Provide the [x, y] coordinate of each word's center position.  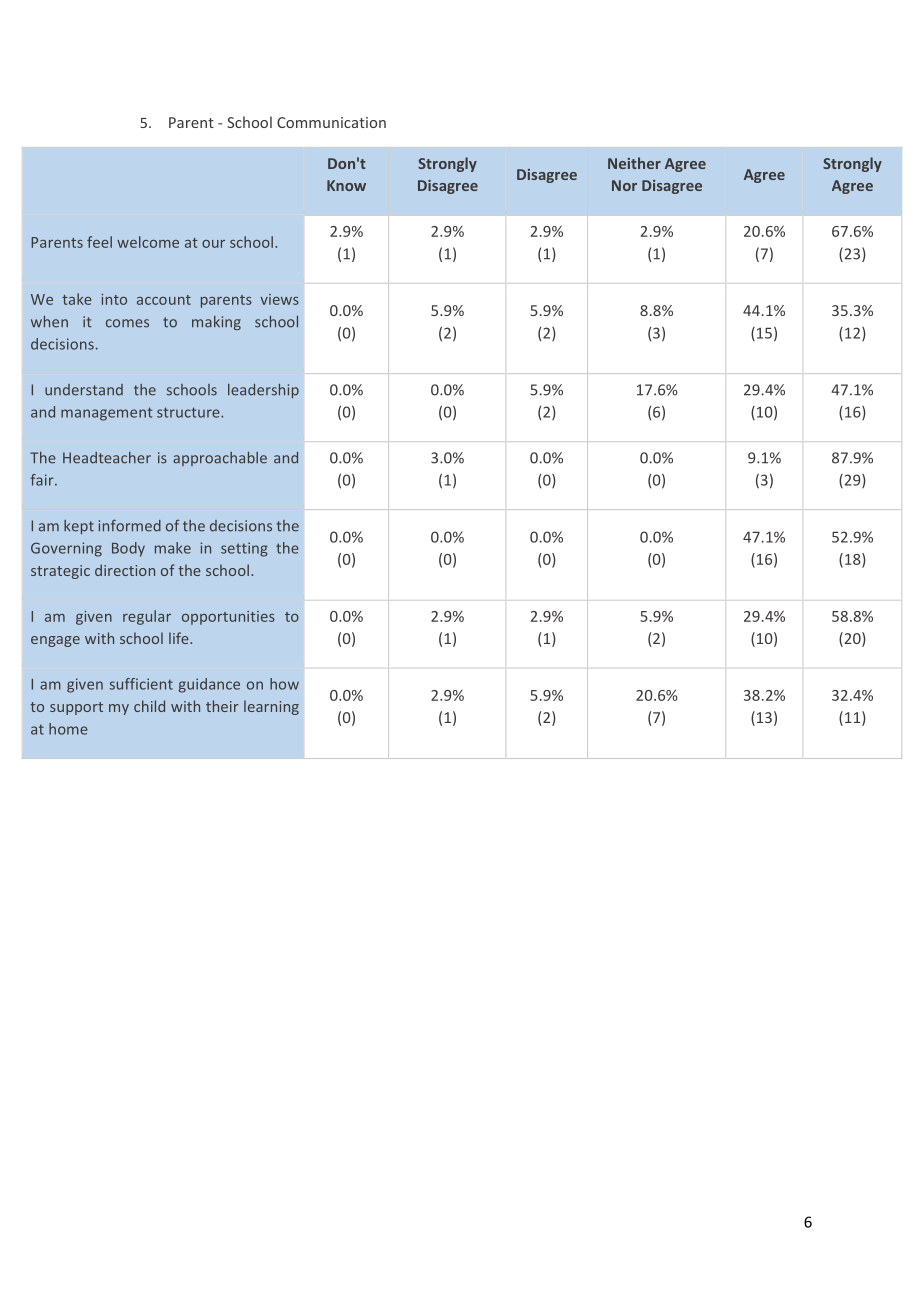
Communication [331, 122]
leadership [263, 391]
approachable [220, 459]
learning [271, 707]
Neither [634, 163]
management [106, 414]
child [149, 706]
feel [99, 242]
